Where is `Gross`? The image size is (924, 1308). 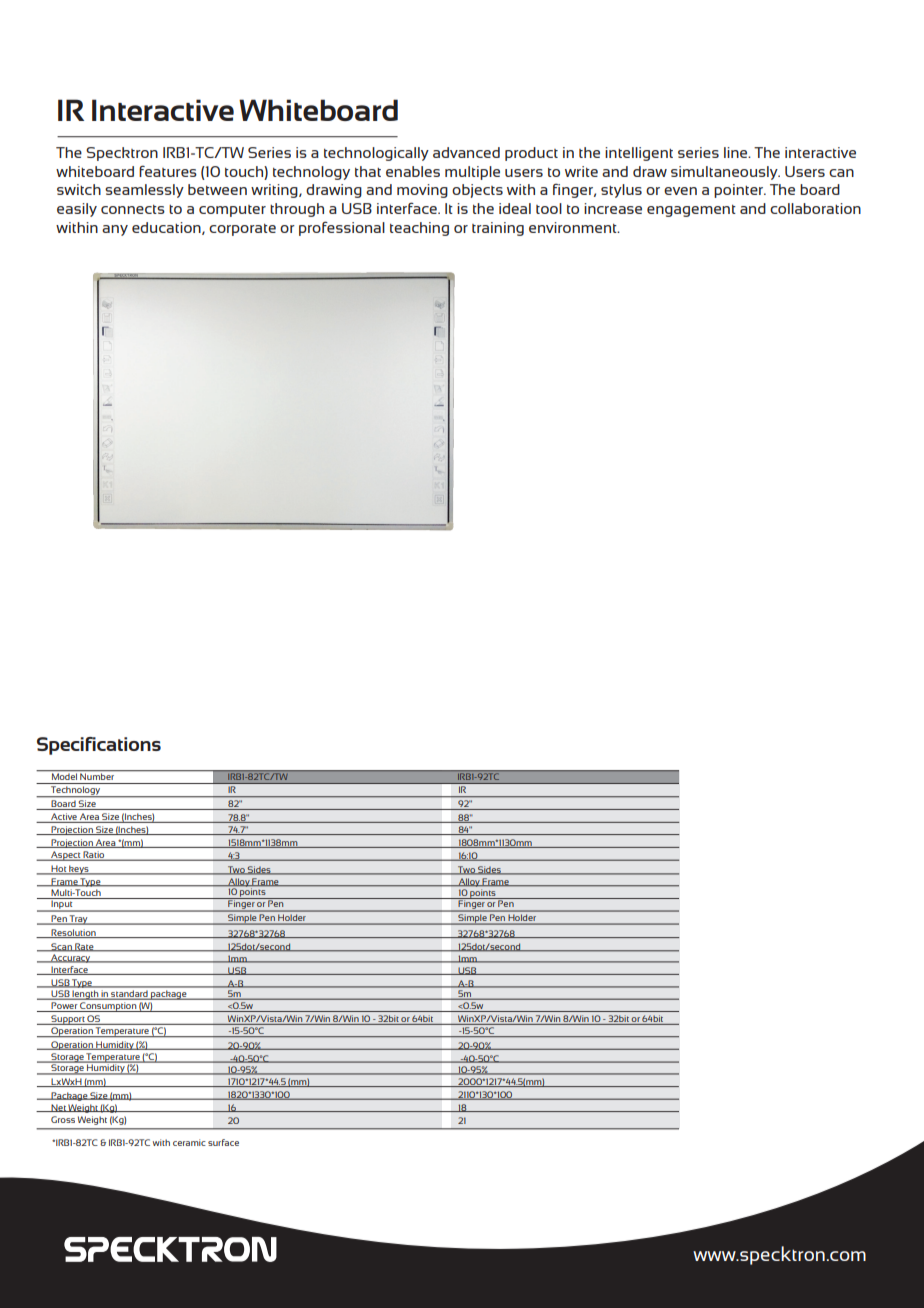 Gross is located at coordinates (63, 1119).
